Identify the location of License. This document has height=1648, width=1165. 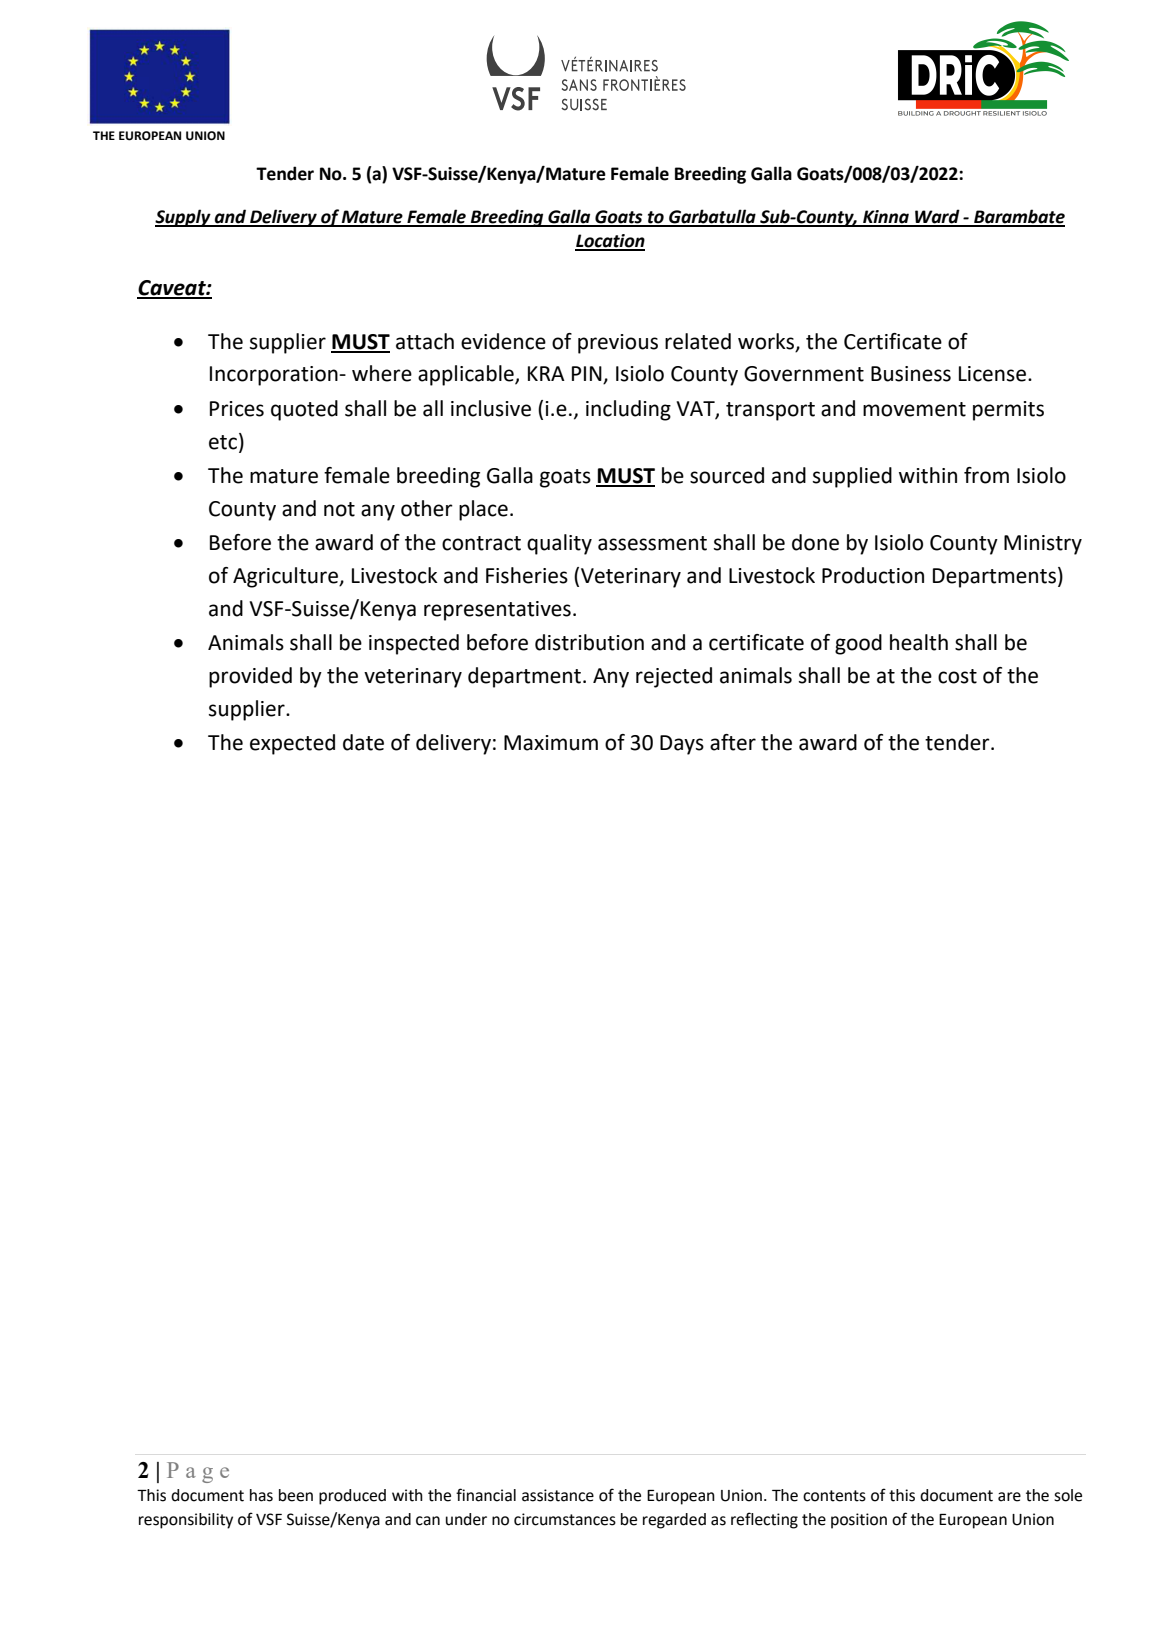
(994, 374).
